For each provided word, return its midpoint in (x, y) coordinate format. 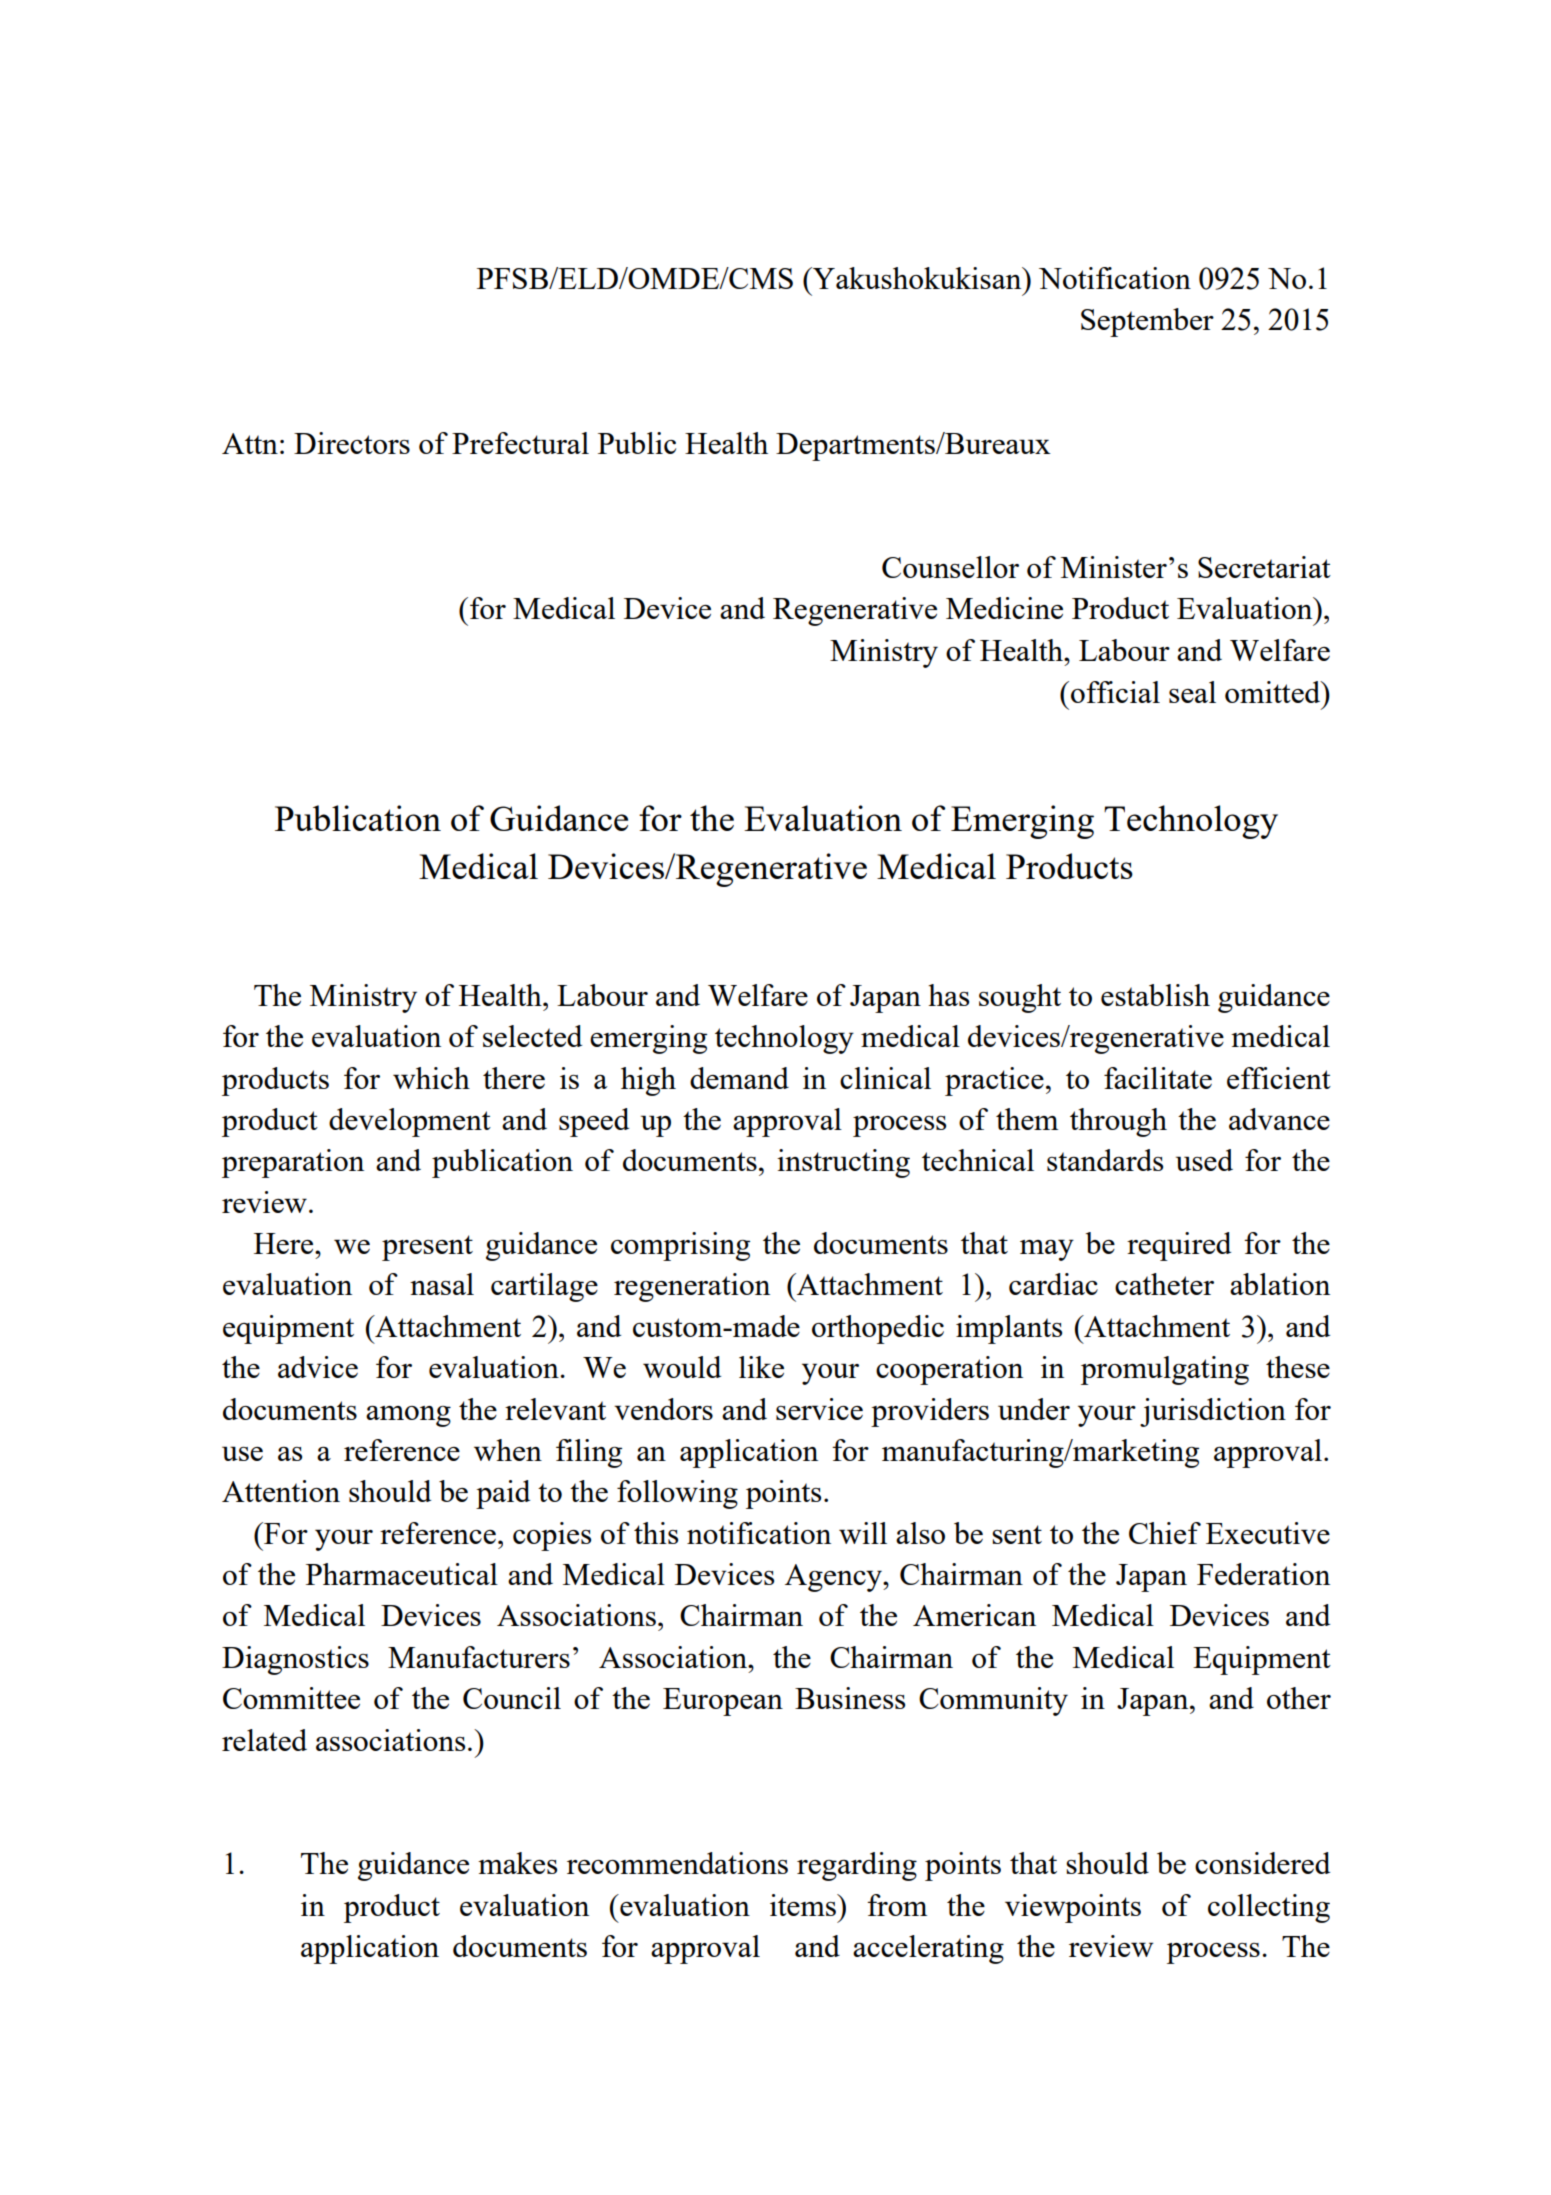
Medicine (1004, 608)
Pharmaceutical (402, 1574)
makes (517, 1863)
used (1204, 1160)
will (863, 1533)
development (410, 1122)
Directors (352, 443)
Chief (1165, 1533)
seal (1192, 692)
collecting (1269, 1908)
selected (532, 1036)
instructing (843, 1163)
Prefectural (520, 443)
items (804, 1905)
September (1147, 322)
